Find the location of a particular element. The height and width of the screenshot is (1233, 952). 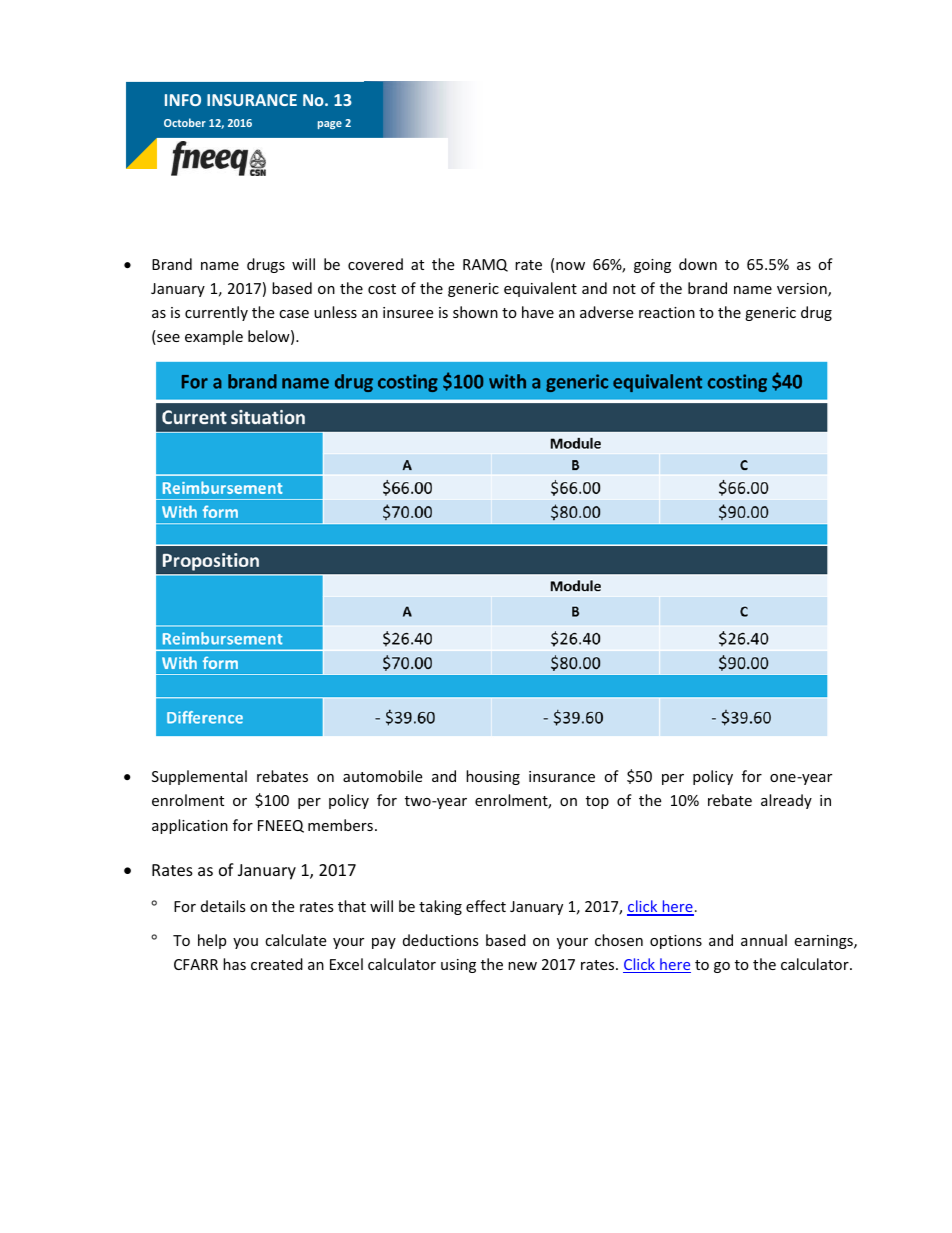

already is located at coordinates (786, 801).
